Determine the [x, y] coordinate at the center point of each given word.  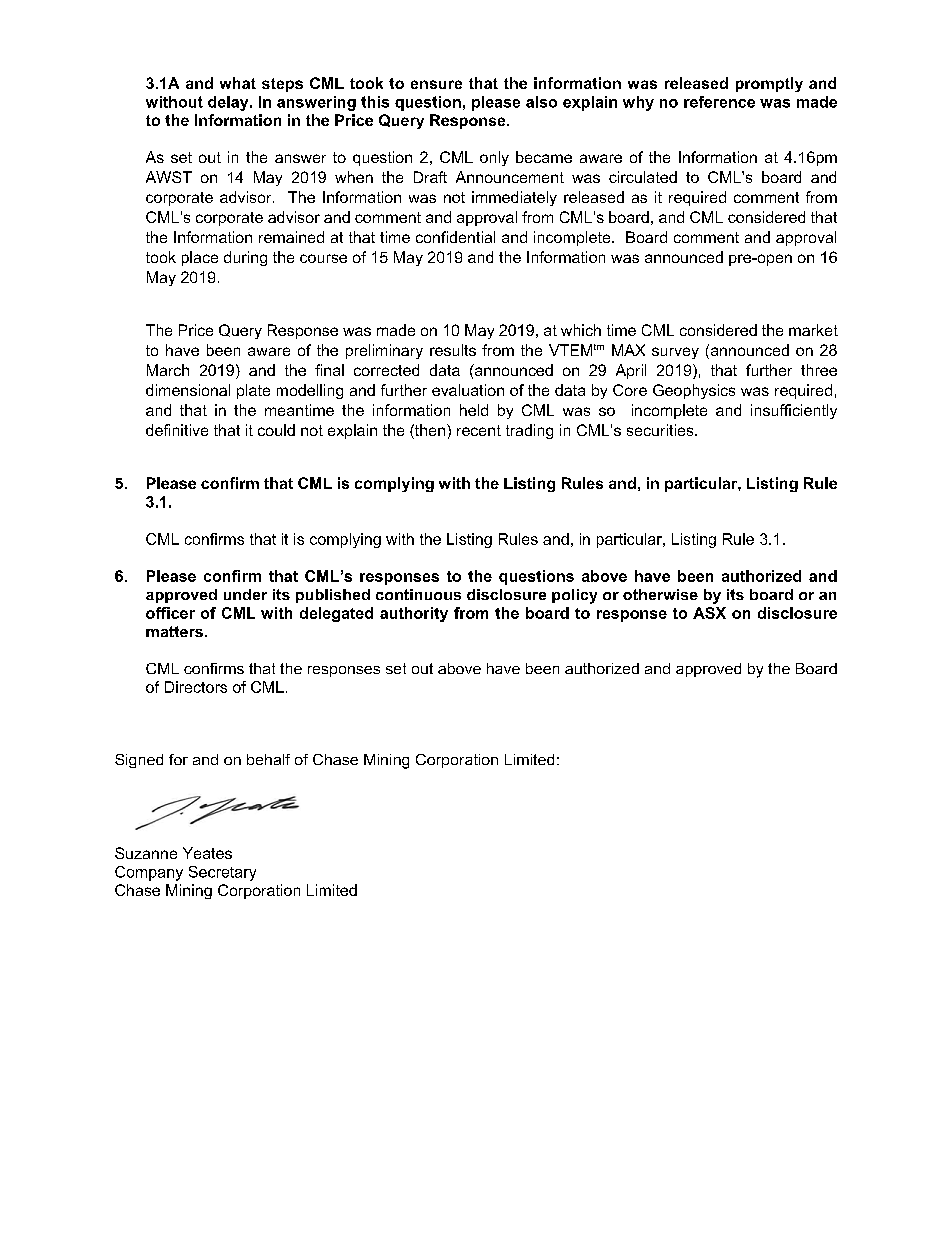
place [200, 258]
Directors [196, 687]
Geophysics [694, 391]
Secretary [222, 873]
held [474, 410]
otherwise [660, 594]
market [813, 330]
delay [229, 103]
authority [414, 614]
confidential [455, 237]
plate [253, 391]
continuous [418, 594]
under [245, 594]
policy [574, 596]
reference [719, 102]
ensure [436, 84]
